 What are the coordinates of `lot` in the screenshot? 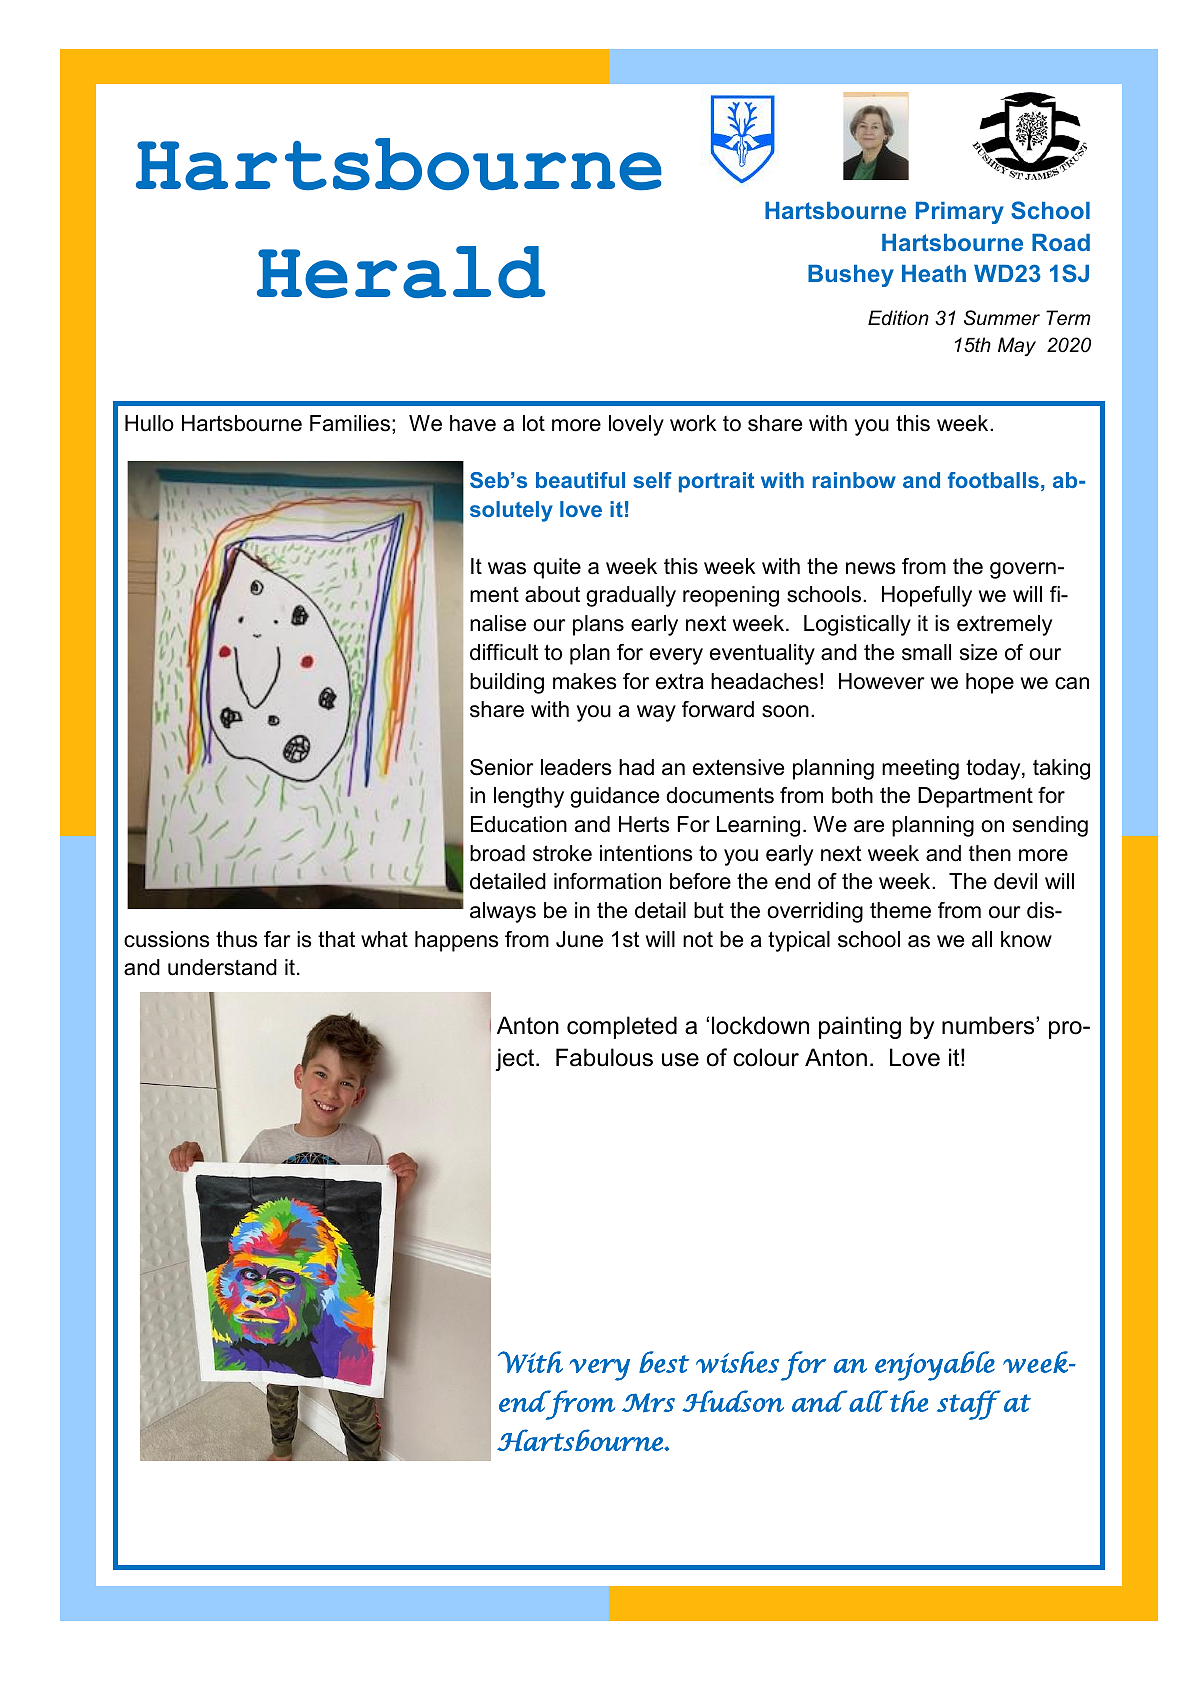 It's located at (534, 423).
